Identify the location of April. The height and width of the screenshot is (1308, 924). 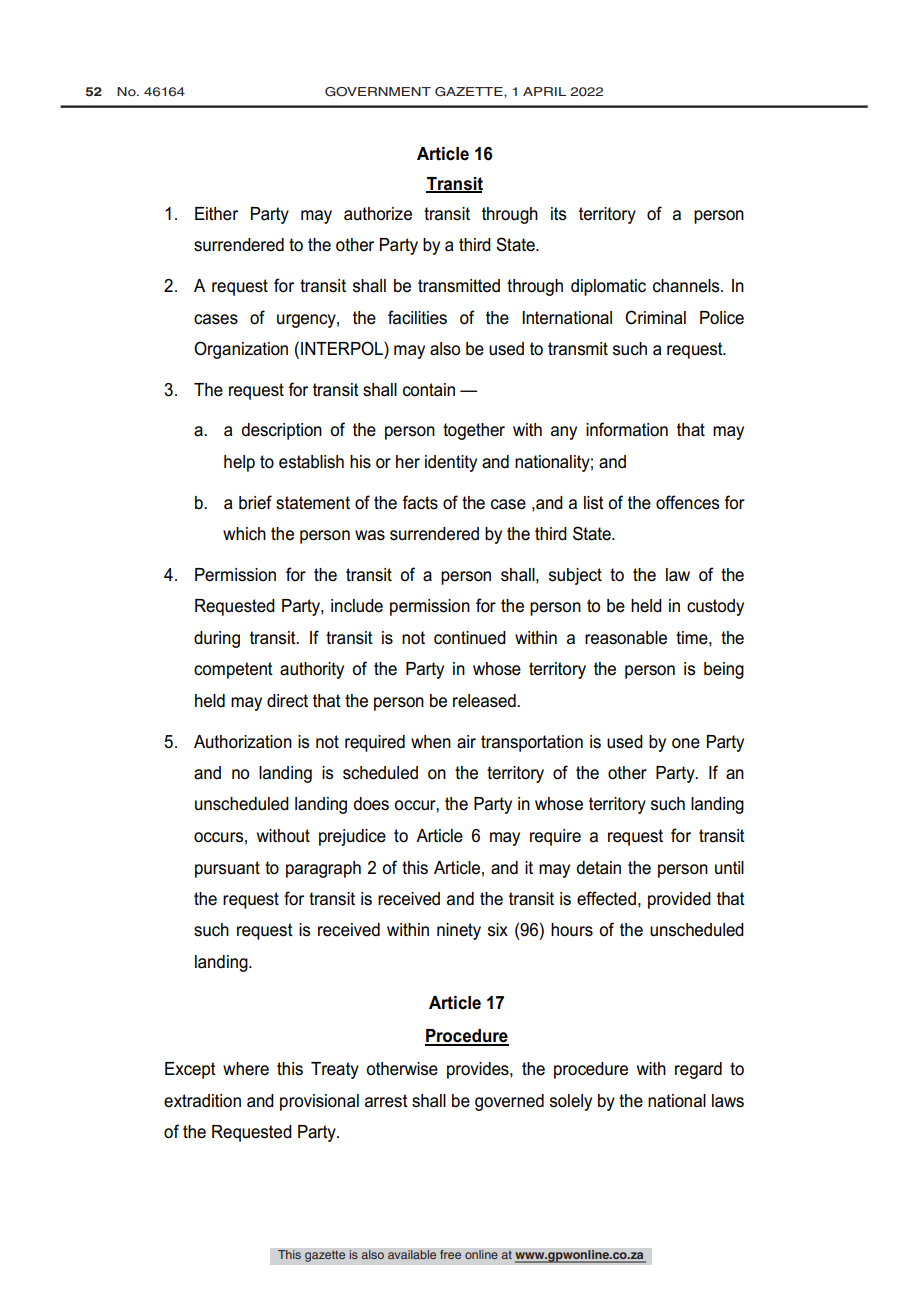
(544, 91).
